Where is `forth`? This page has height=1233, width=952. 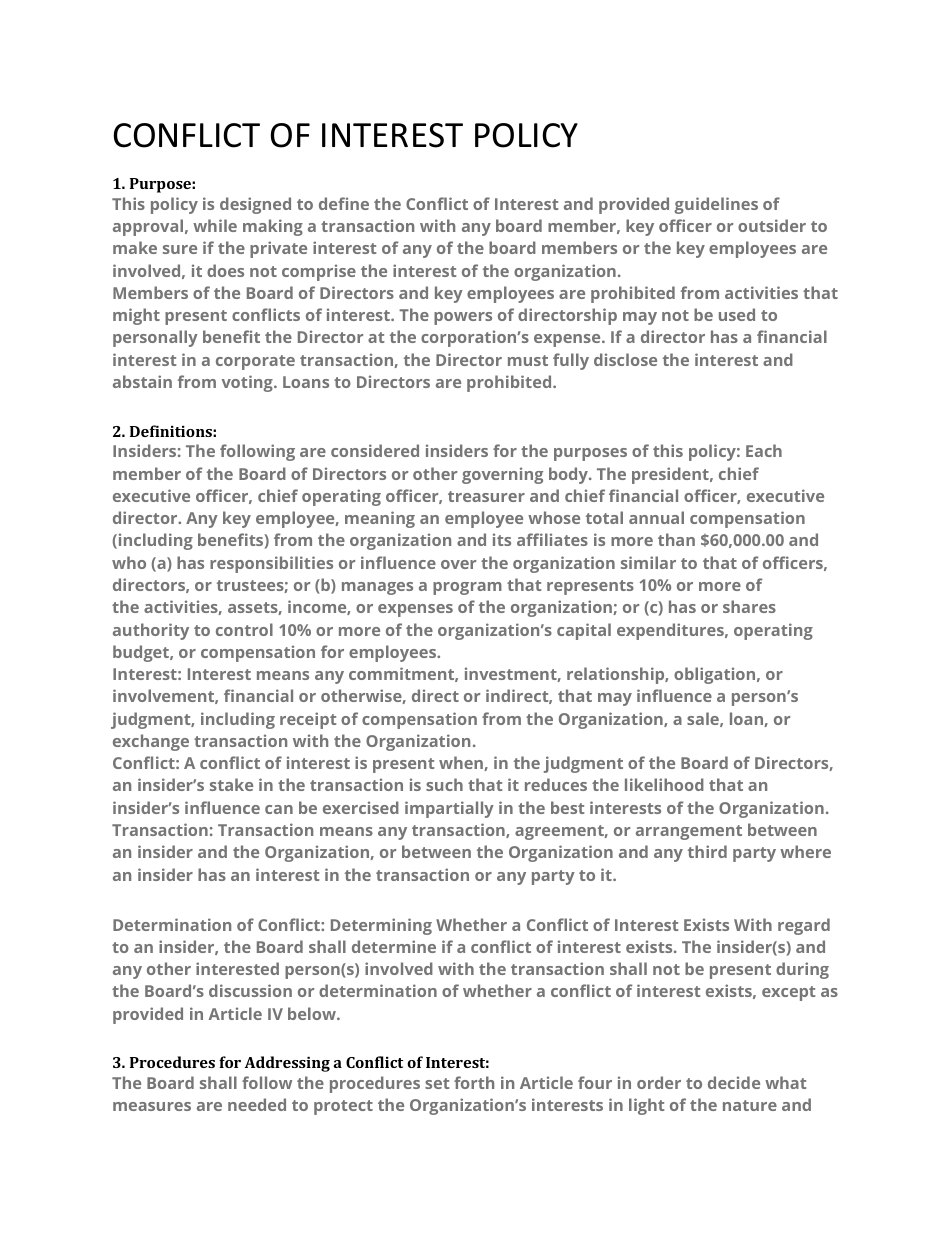
forth is located at coordinates (474, 1082).
